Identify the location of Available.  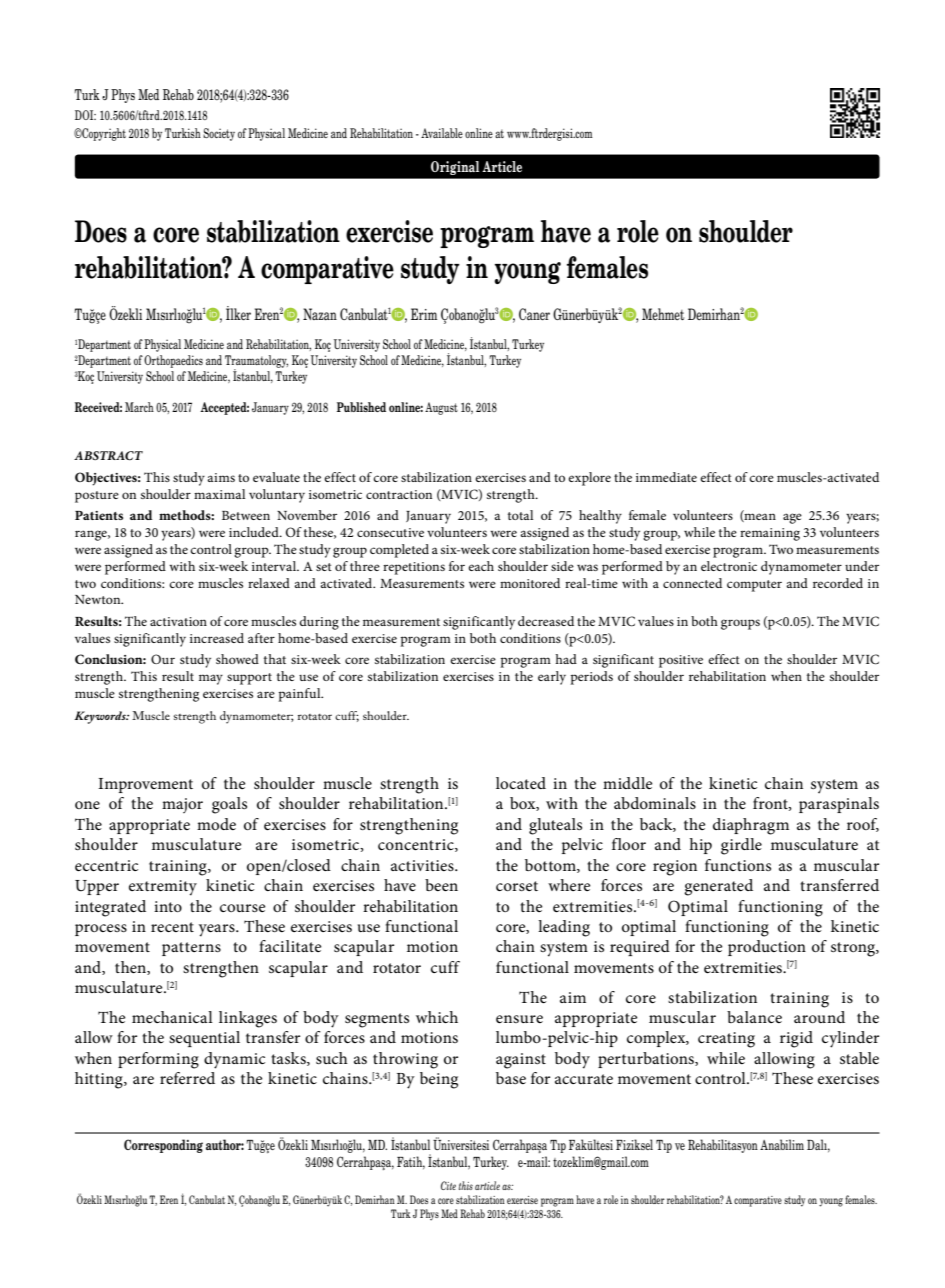
(442, 133).
